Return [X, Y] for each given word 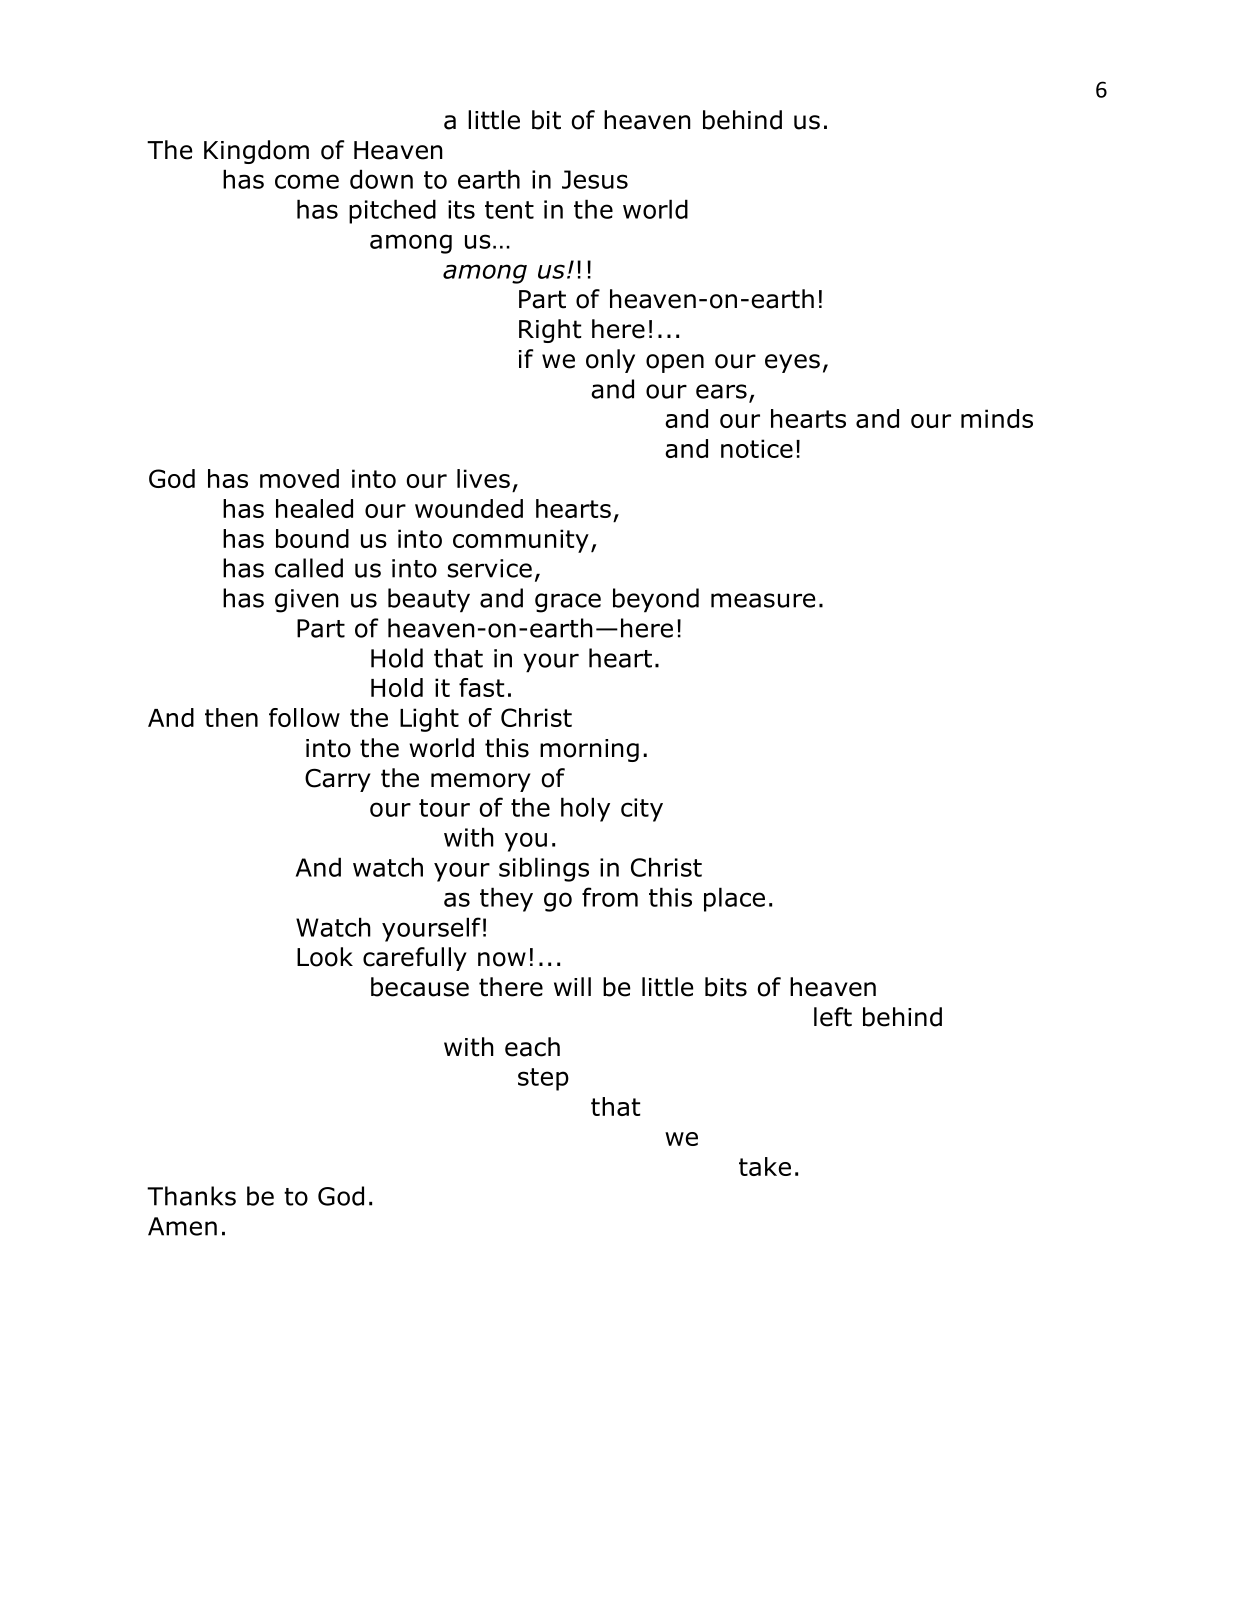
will [572, 986]
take [765, 1166]
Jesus [595, 179]
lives [483, 478]
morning [589, 750]
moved [299, 478]
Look [325, 957]
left [833, 1017]
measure [763, 600]
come [307, 181]
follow [304, 717]
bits [726, 987]
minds [997, 418]
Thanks [191, 1196]
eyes [792, 363]
